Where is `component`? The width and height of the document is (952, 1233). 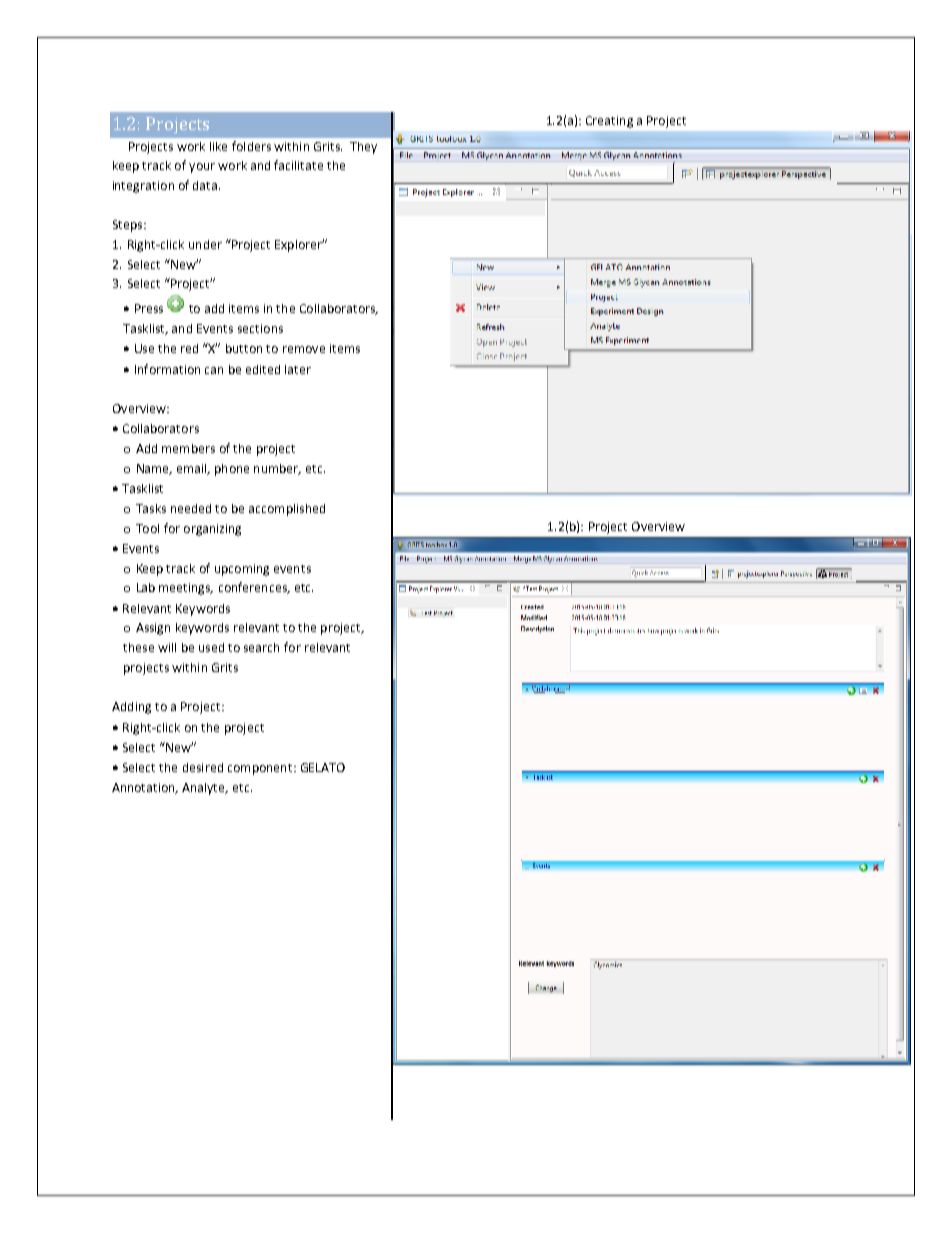 component is located at coordinates (260, 769).
